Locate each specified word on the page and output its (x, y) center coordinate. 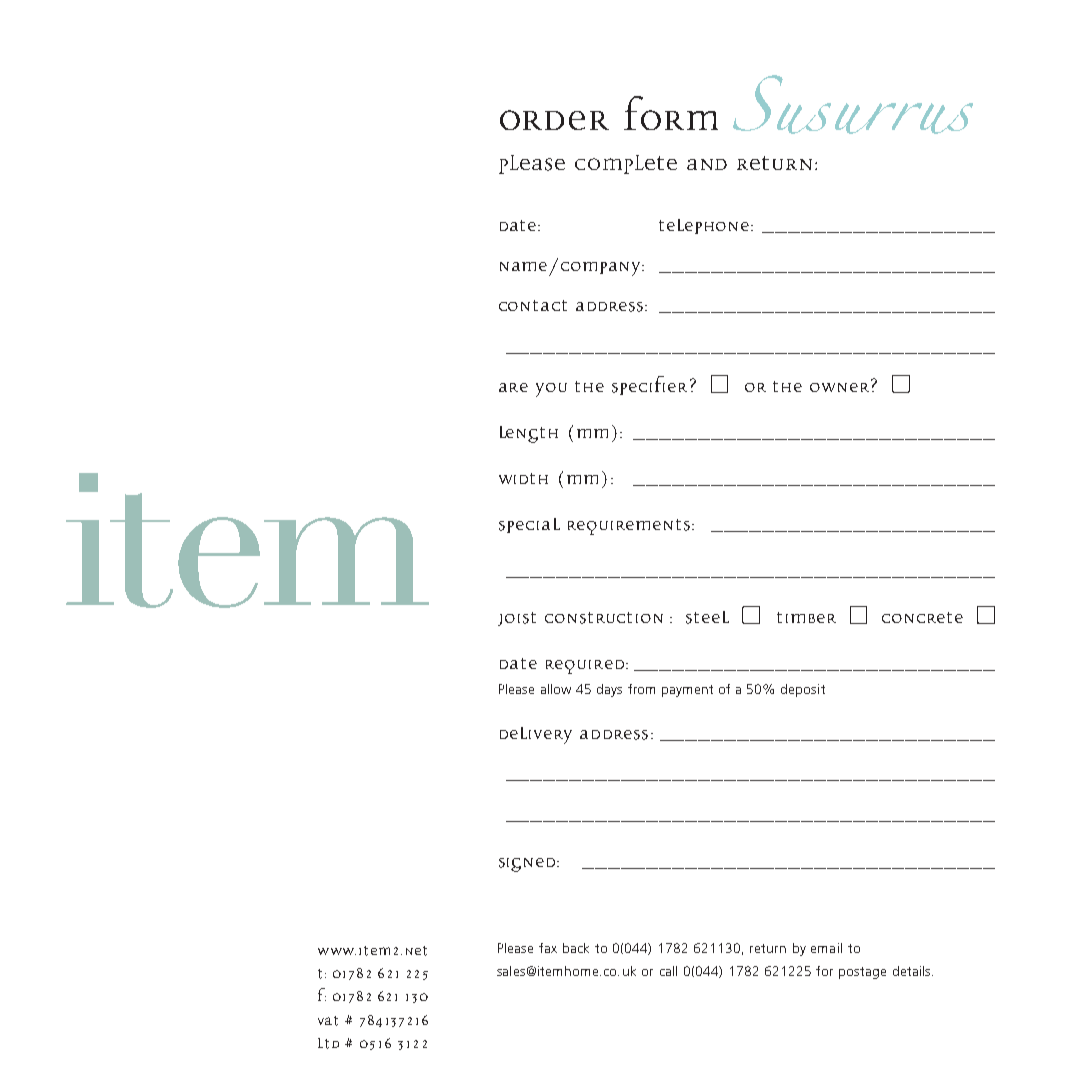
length (529, 434)
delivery (536, 735)
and (707, 164)
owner (839, 387)
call (668, 971)
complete (626, 164)
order (554, 120)
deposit (803, 690)
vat (328, 1021)
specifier (649, 385)
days (609, 690)
